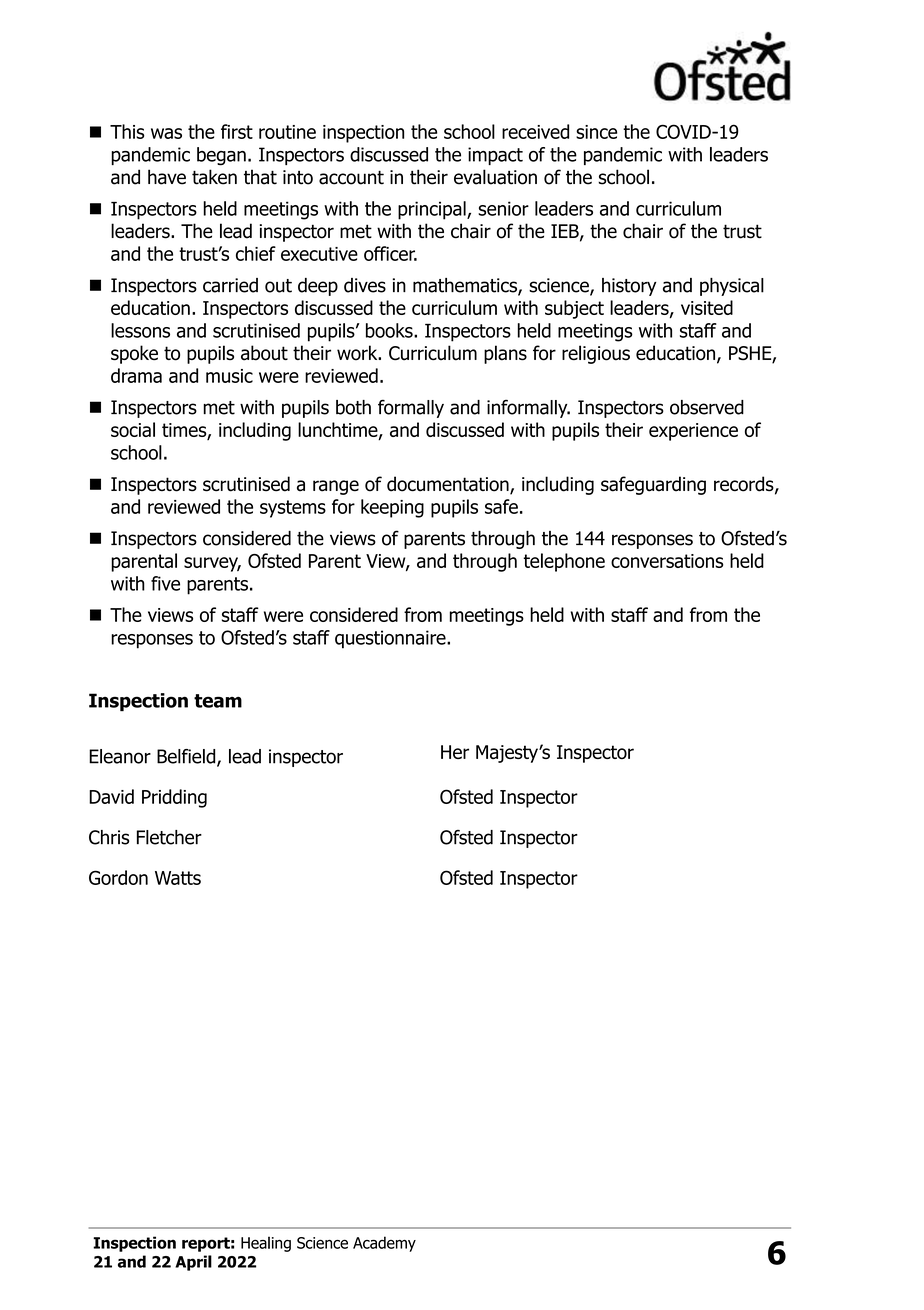 The height and width of the image is (1310, 924). I want to click on documentation, so click(449, 485).
